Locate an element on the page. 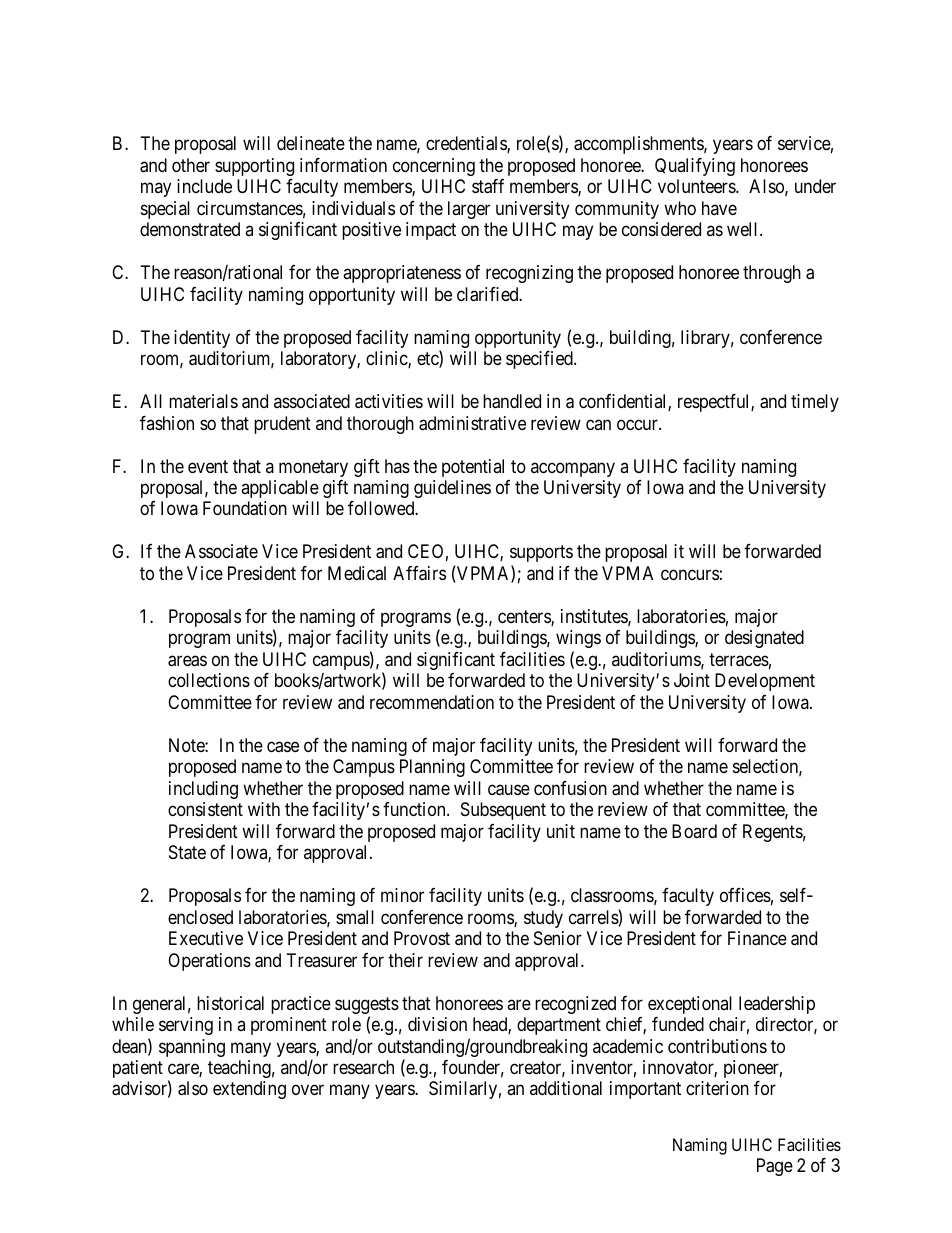 The width and height of the image is (952, 1233). Qualifying is located at coordinates (695, 167).
